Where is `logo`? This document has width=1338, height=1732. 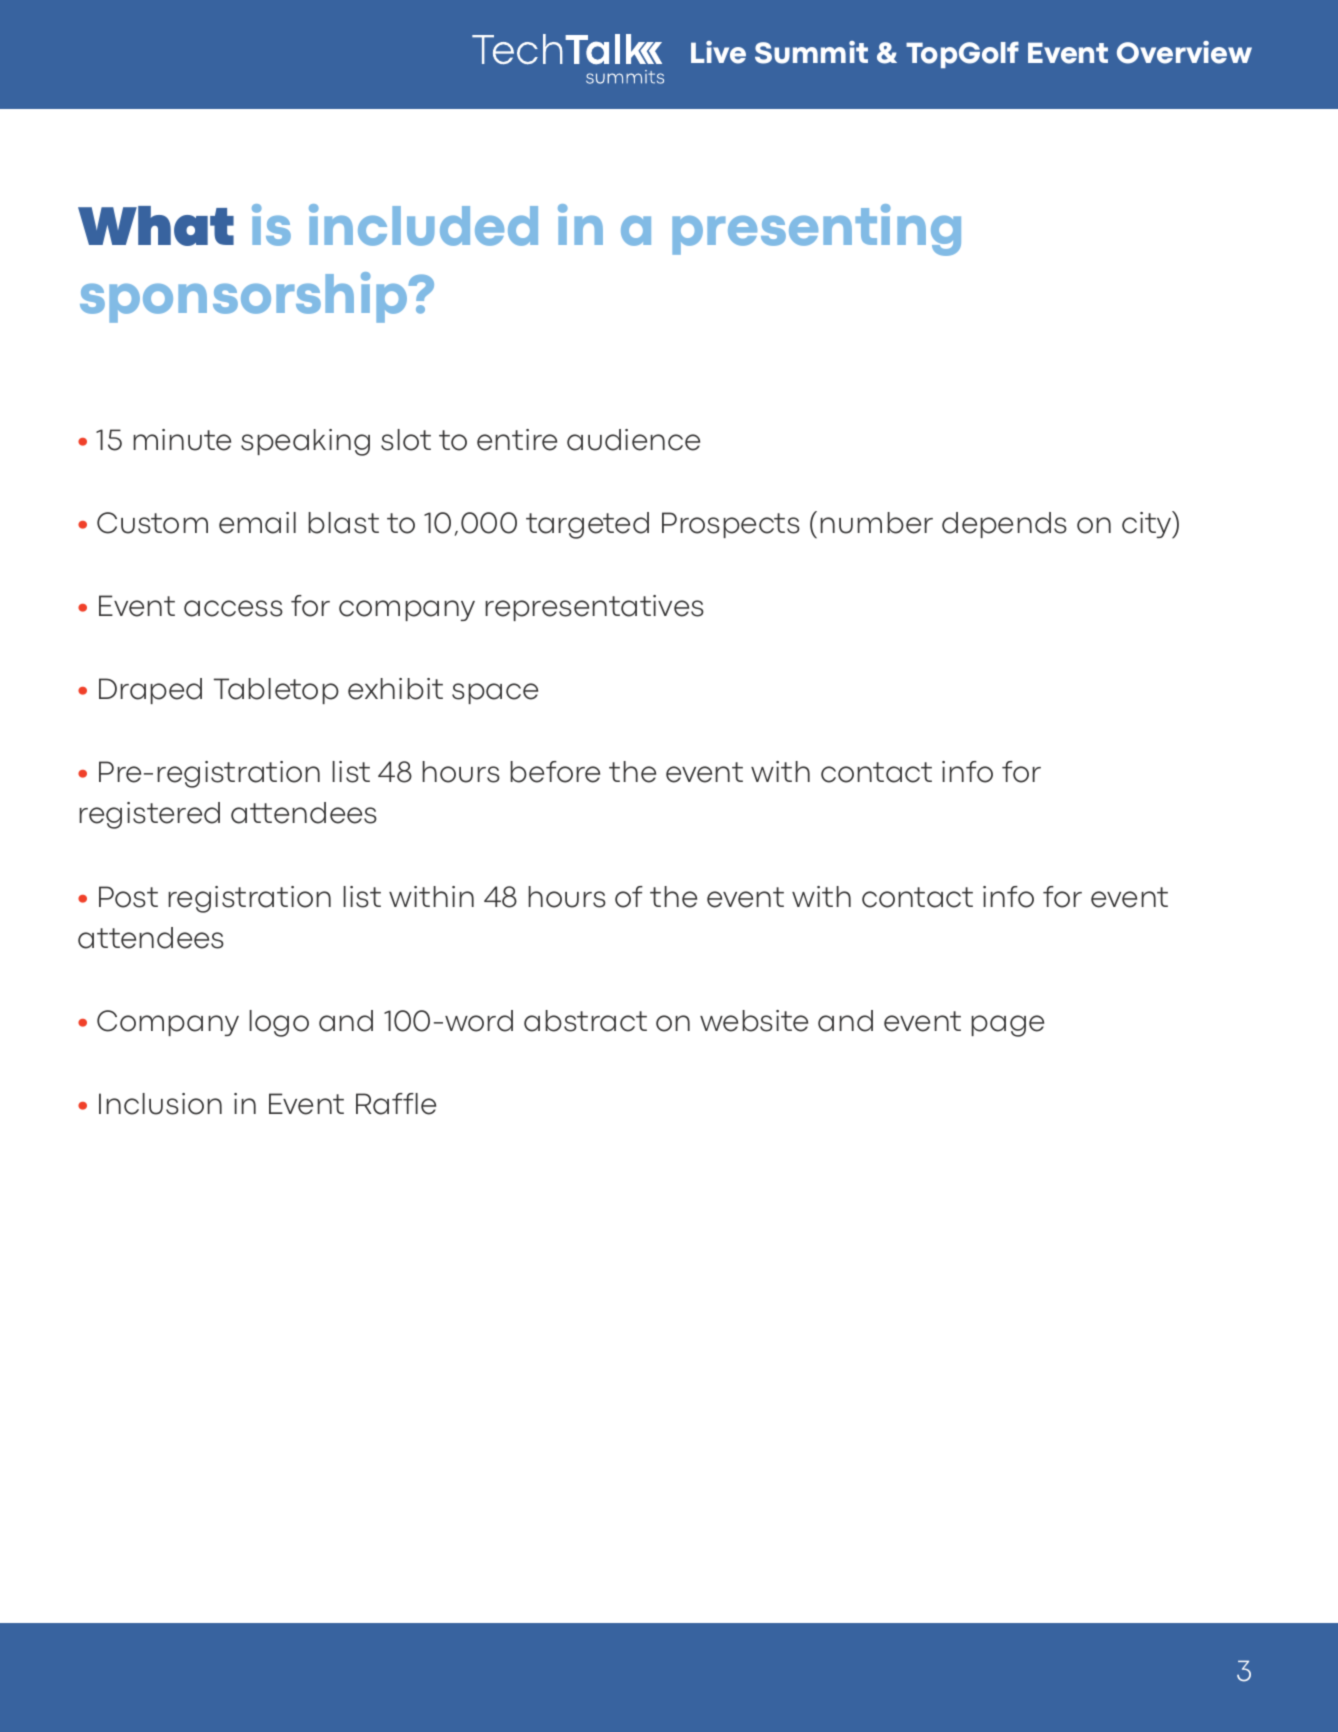 logo is located at coordinates (279, 1023).
